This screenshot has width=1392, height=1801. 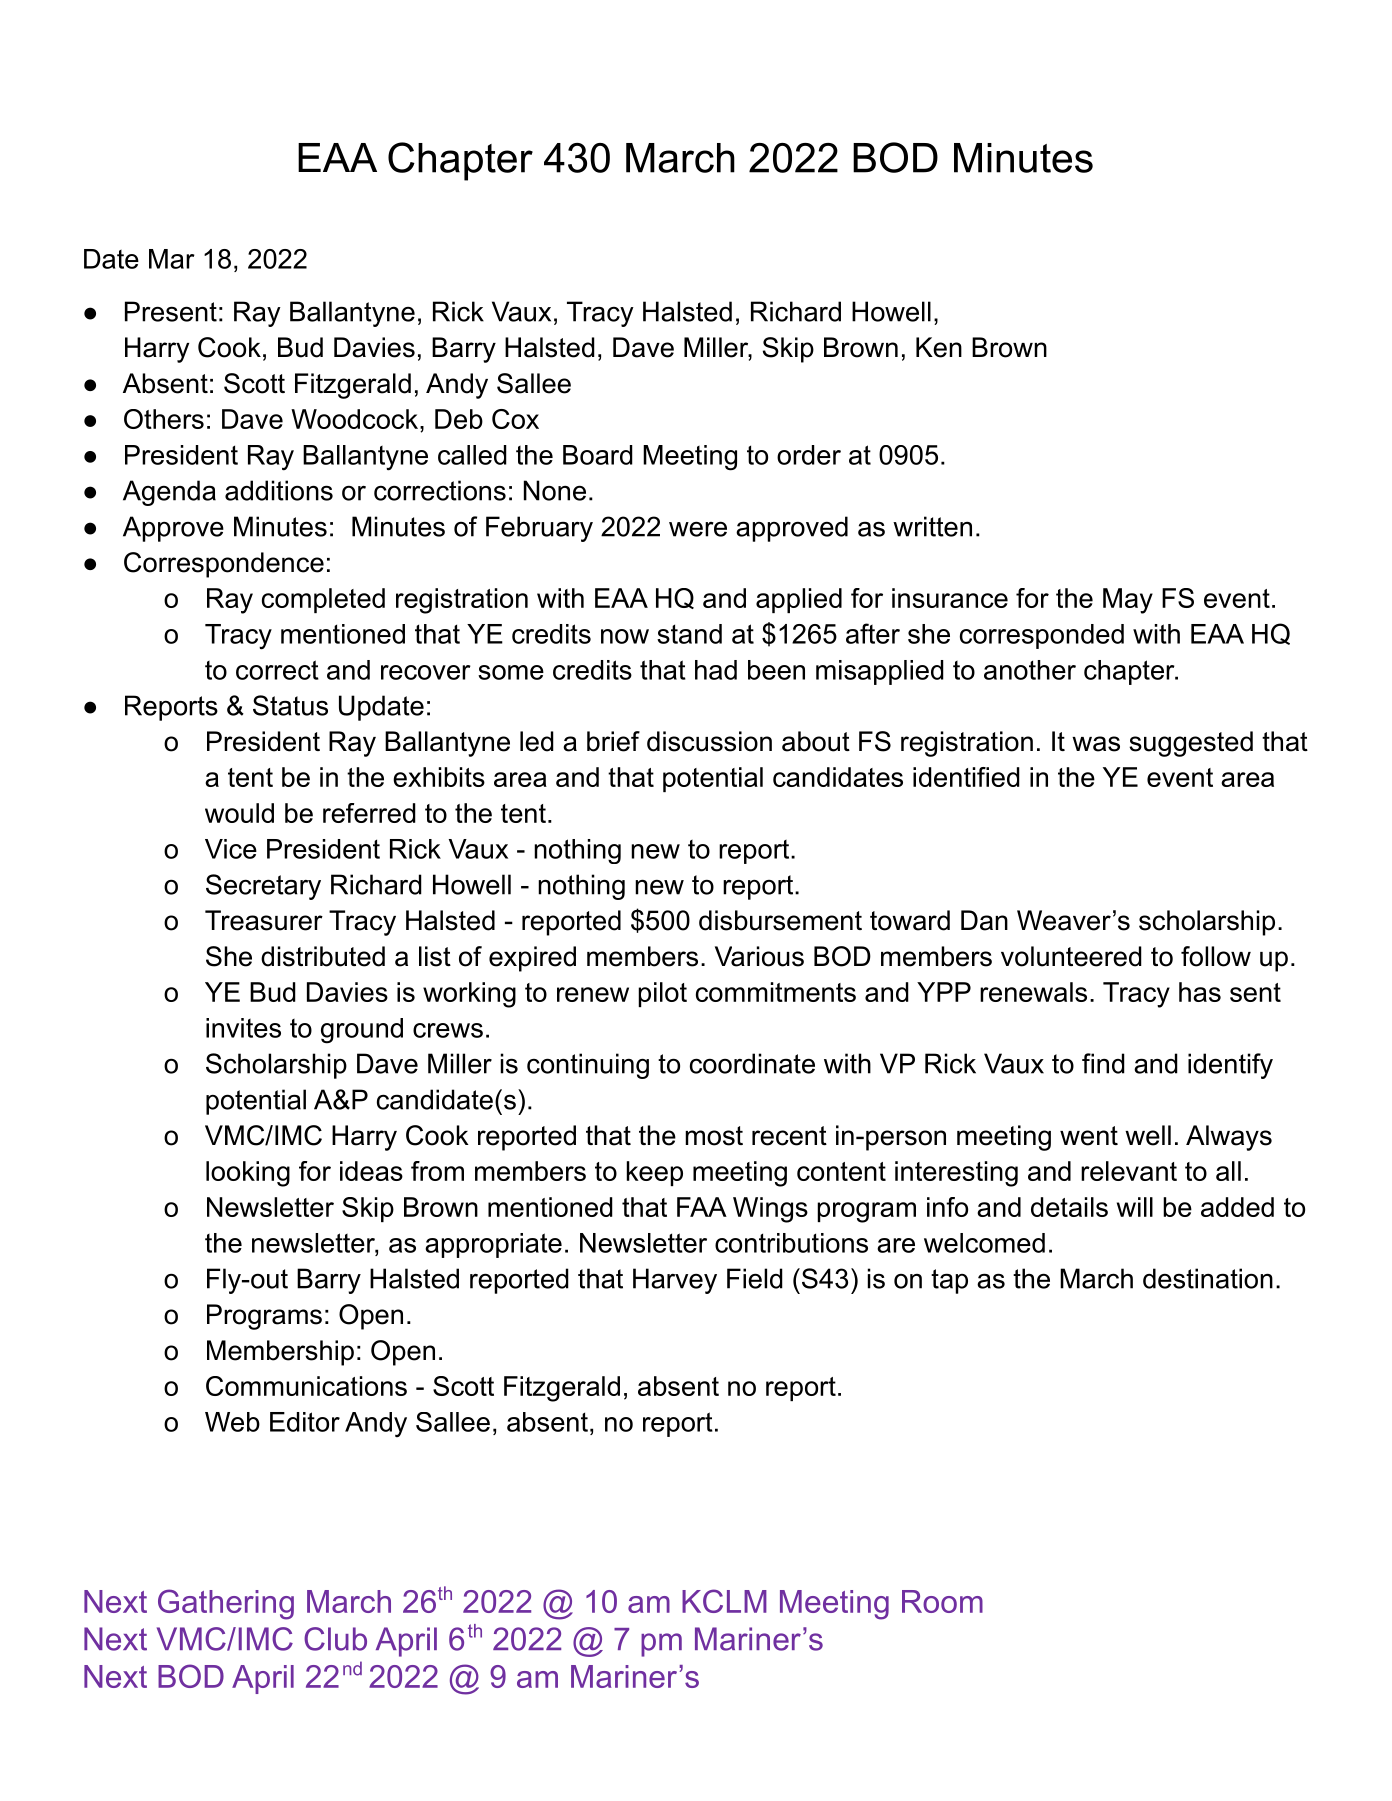 I want to click on volunteered, so click(x=1071, y=956).
